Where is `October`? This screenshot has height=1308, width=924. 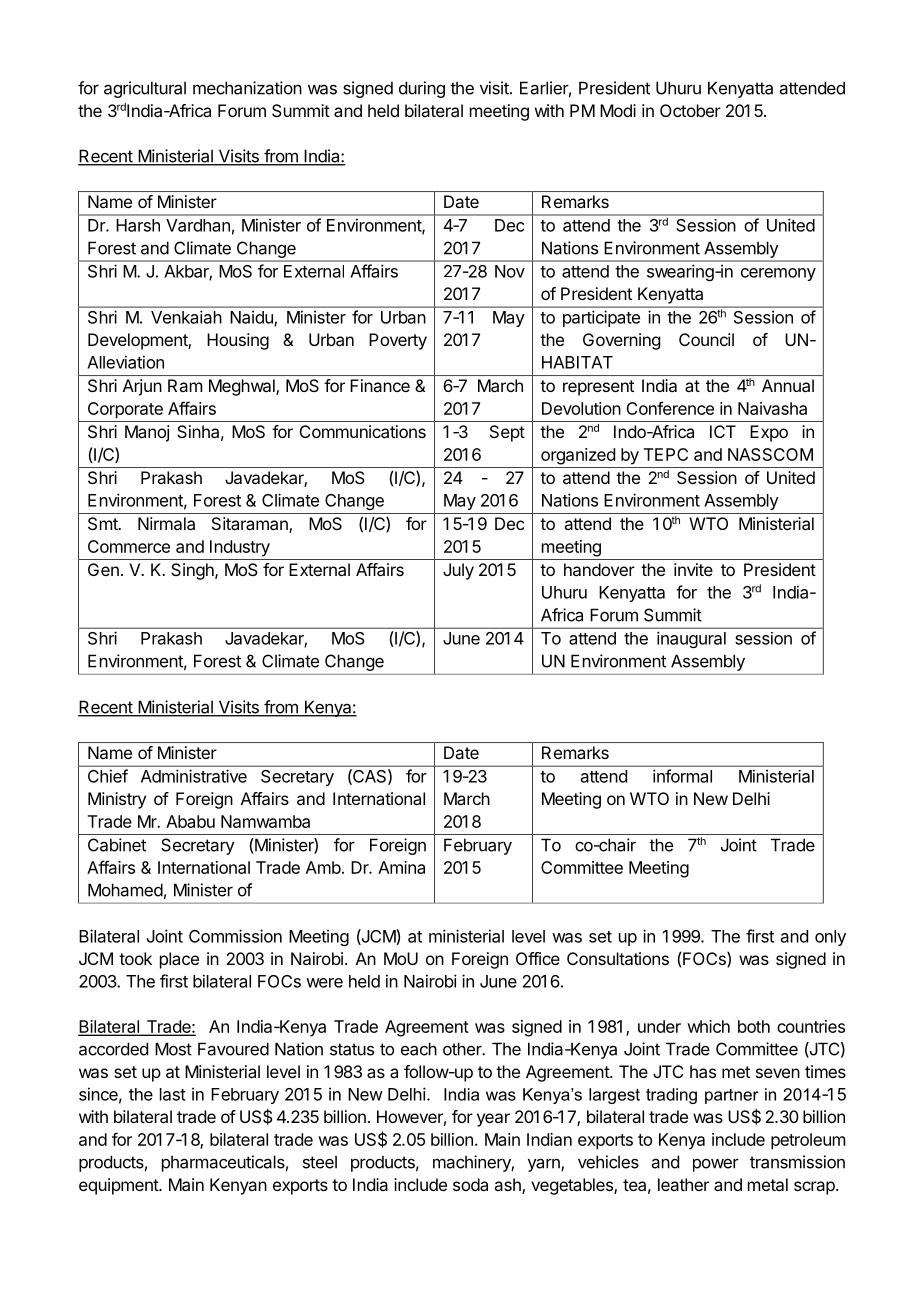 October is located at coordinates (690, 110).
